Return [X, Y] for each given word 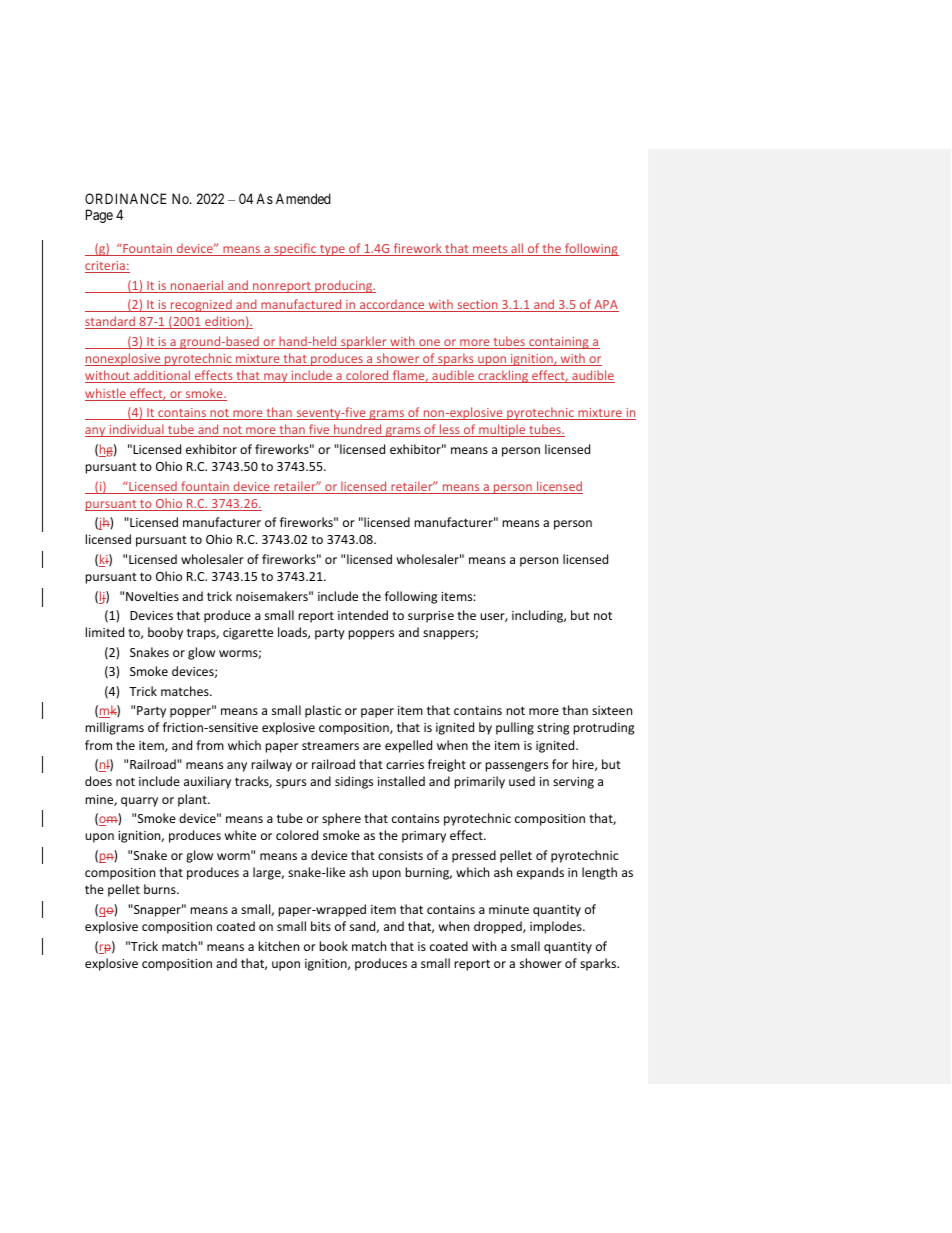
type [332, 250]
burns [161, 889]
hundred [358, 430]
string [553, 729]
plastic [323, 711]
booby [165, 633]
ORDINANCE [126, 198]
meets [490, 250]
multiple [502, 430]
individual [136, 430]
